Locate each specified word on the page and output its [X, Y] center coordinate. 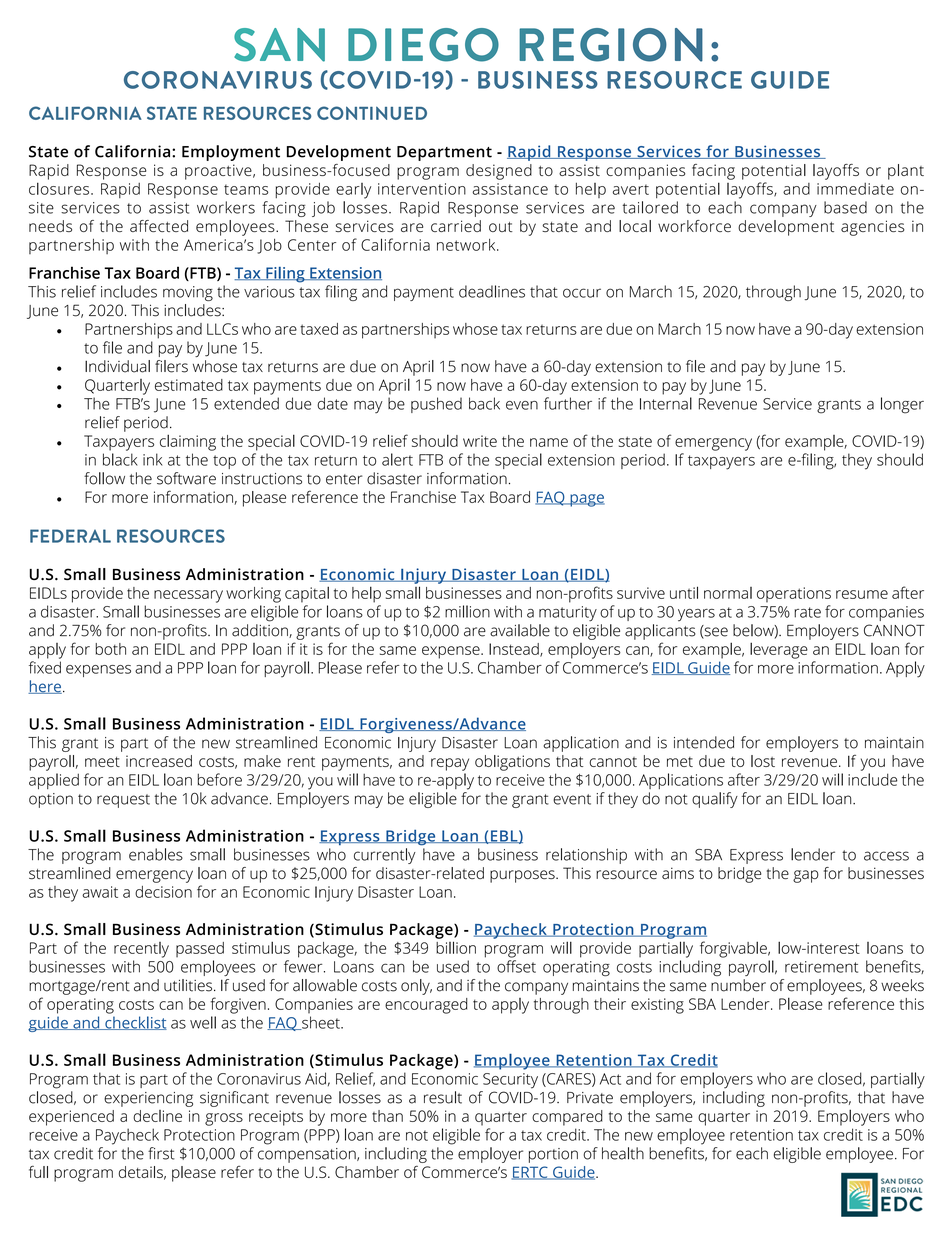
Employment [231, 153]
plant [906, 172]
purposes [523, 876]
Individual [117, 366]
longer [902, 405]
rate [807, 612]
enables [156, 854]
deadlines [492, 291]
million [467, 611]
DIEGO [423, 45]
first [161, 1153]
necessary [188, 596]
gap [806, 876]
